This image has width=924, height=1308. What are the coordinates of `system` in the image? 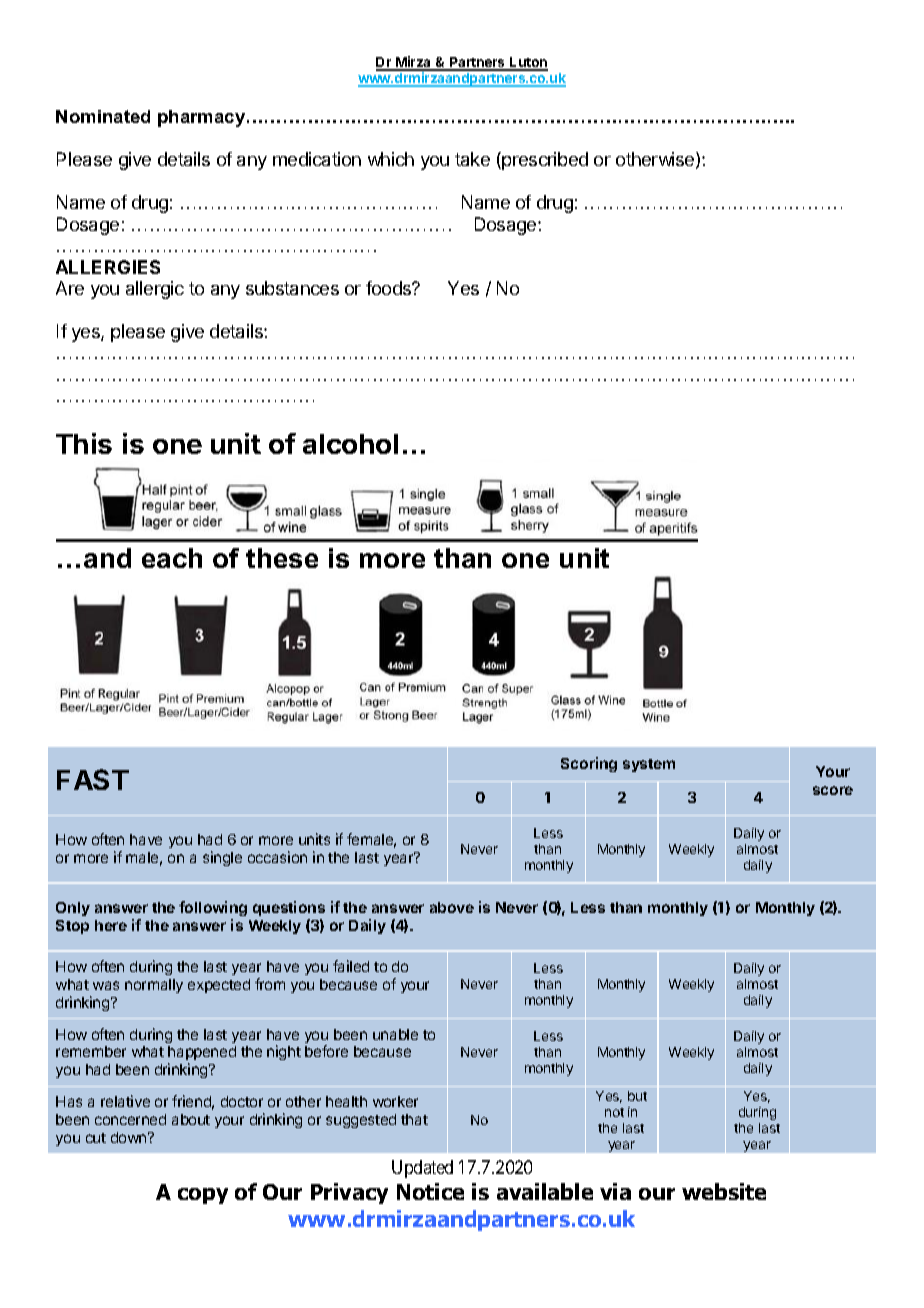 It's located at (649, 765).
